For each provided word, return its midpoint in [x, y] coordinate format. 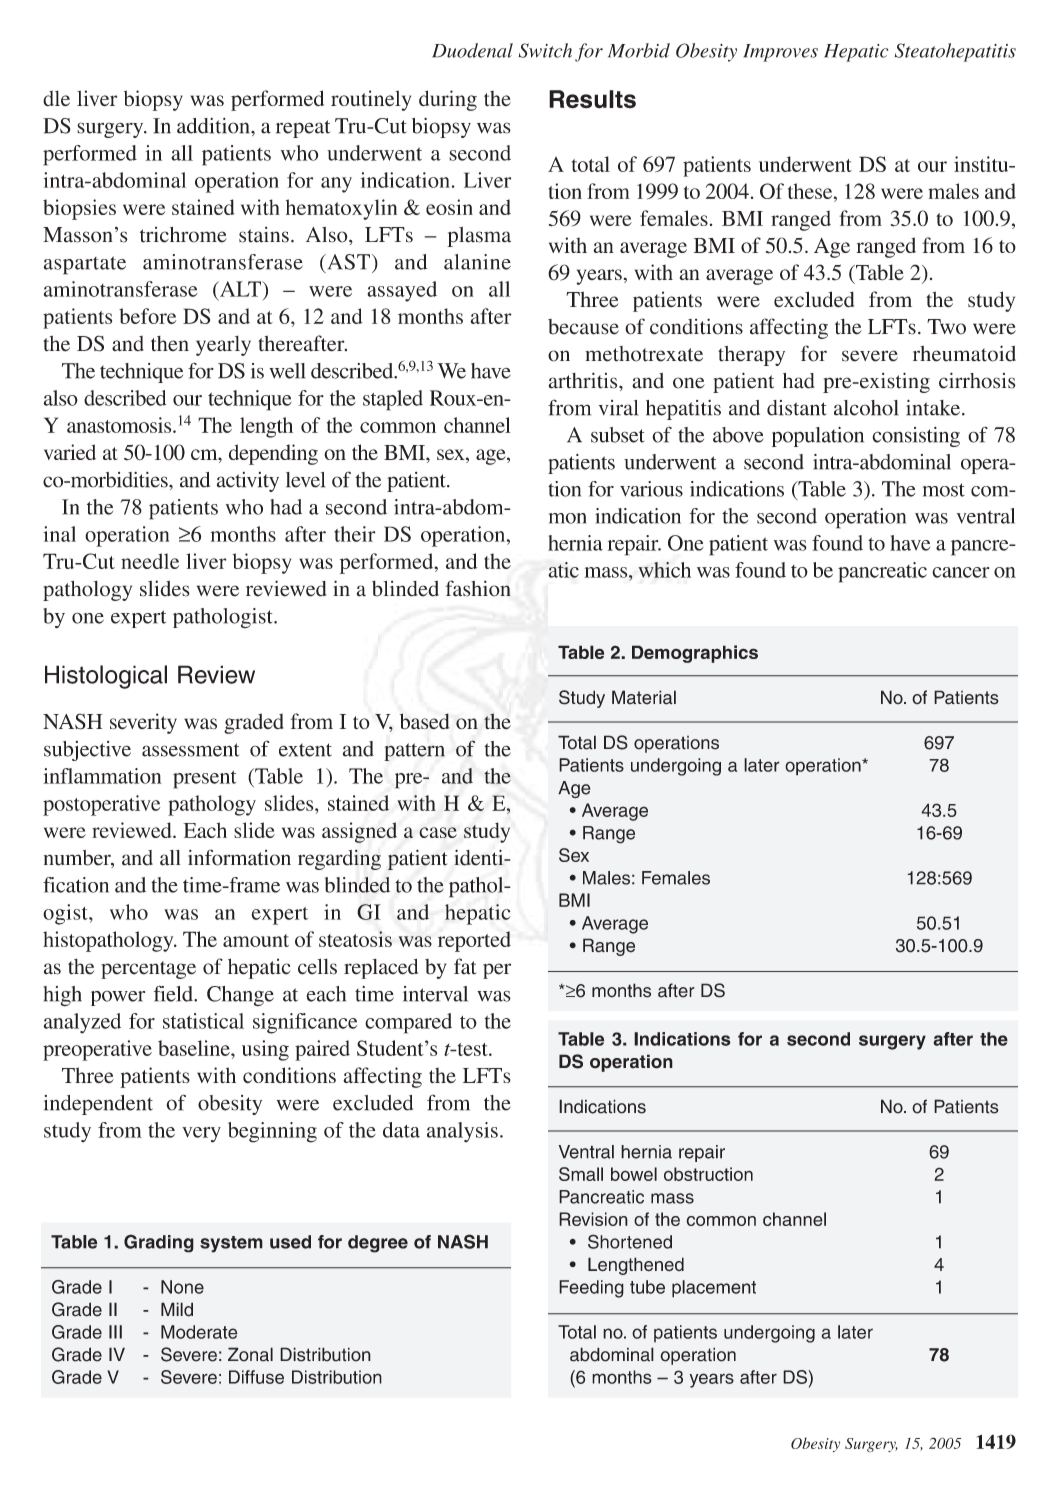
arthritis [584, 380]
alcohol [866, 408]
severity [143, 723]
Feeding [591, 1289]
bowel [634, 1174]
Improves [780, 53]
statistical [203, 1021]
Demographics [695, 654]
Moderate [199, 1332]
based [424, 721]
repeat [303, 129]
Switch [545, 50]
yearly [223, 346]
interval [435, 994]
